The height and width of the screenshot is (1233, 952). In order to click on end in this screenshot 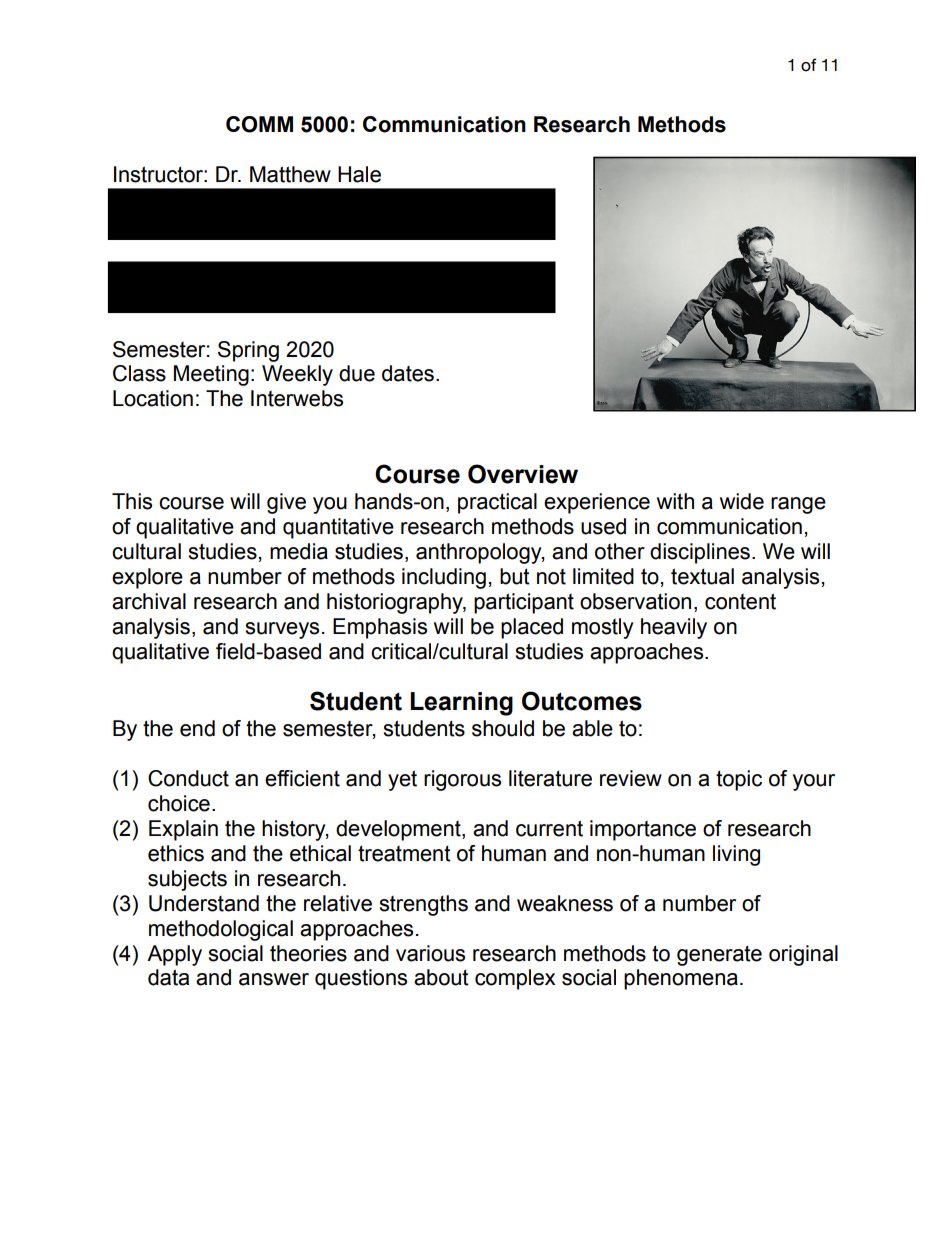, I will do `click(197, 728)`.
